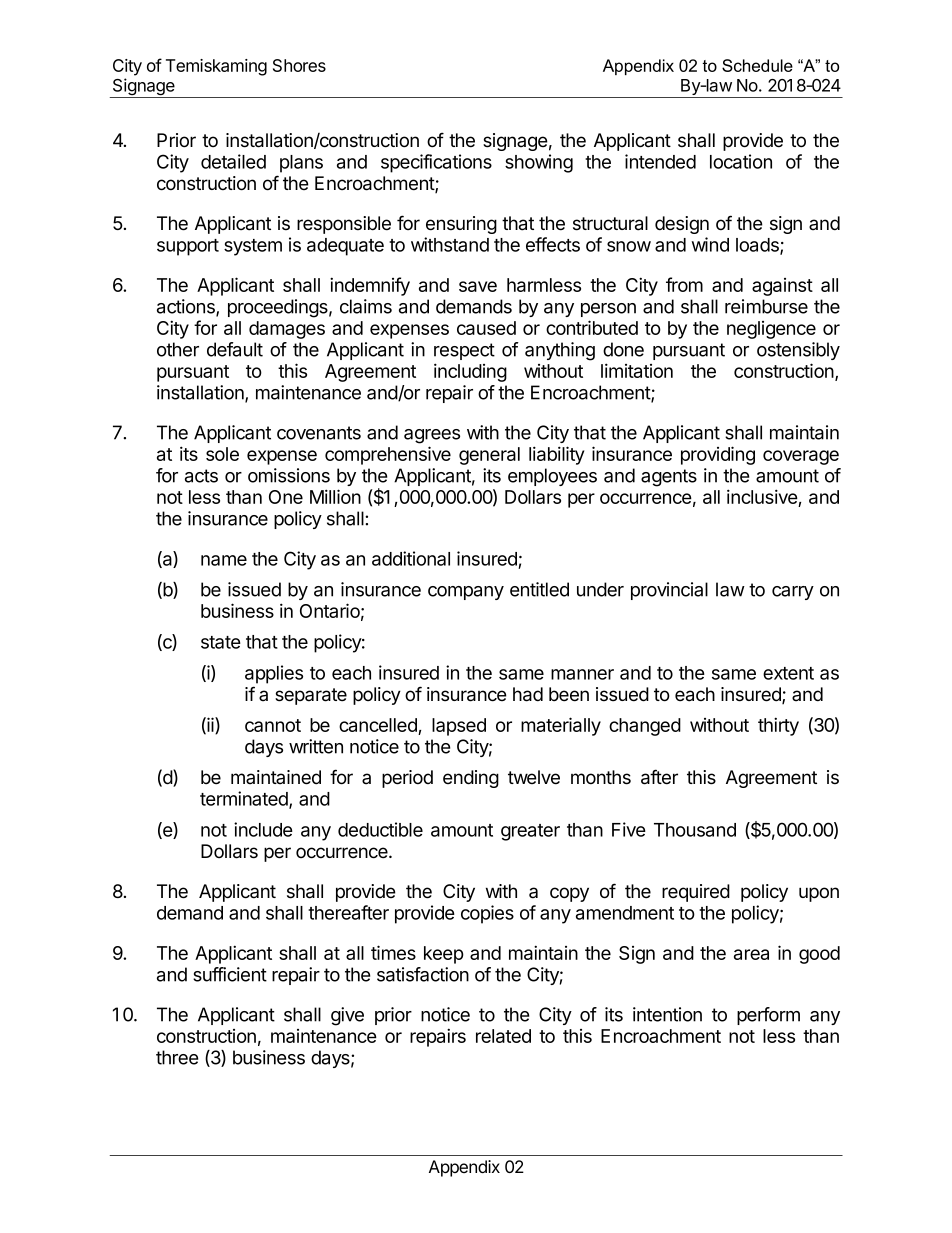 The height and width of the document is (1233, 952). I want to click on company, so click(466, 593).
